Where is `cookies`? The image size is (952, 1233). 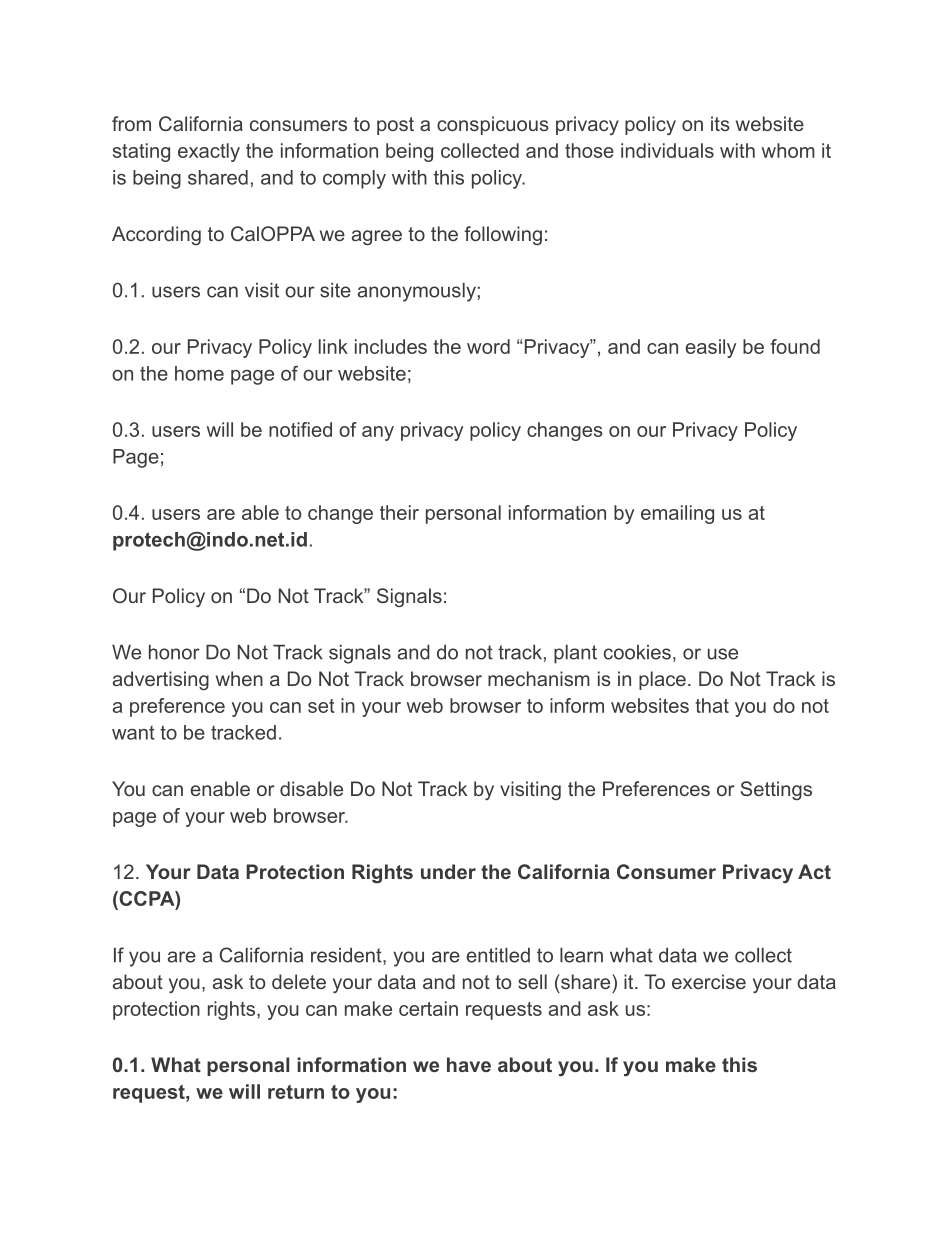
cookies is located at coordinates (637, 652).
